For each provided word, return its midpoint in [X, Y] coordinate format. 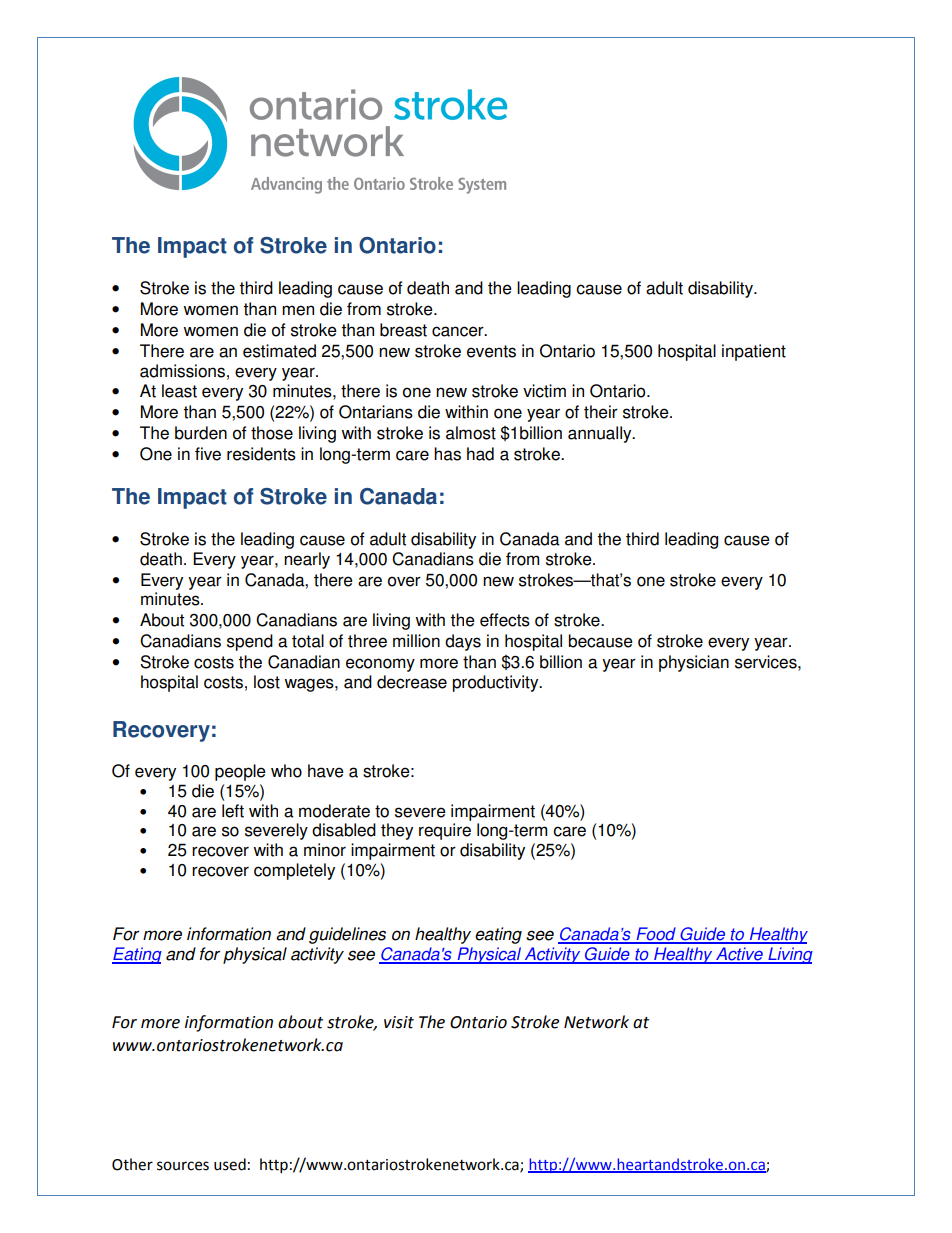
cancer [459, 331]
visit [399, 1022]
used [230, 1164]
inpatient [754, 352]
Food [656, 935]
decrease [412, 682]
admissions [182, 371]
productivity [496, 683]
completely [294, 871]
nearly [307, 560]
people [240, 772]
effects [505, 620]
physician [694, 663]
